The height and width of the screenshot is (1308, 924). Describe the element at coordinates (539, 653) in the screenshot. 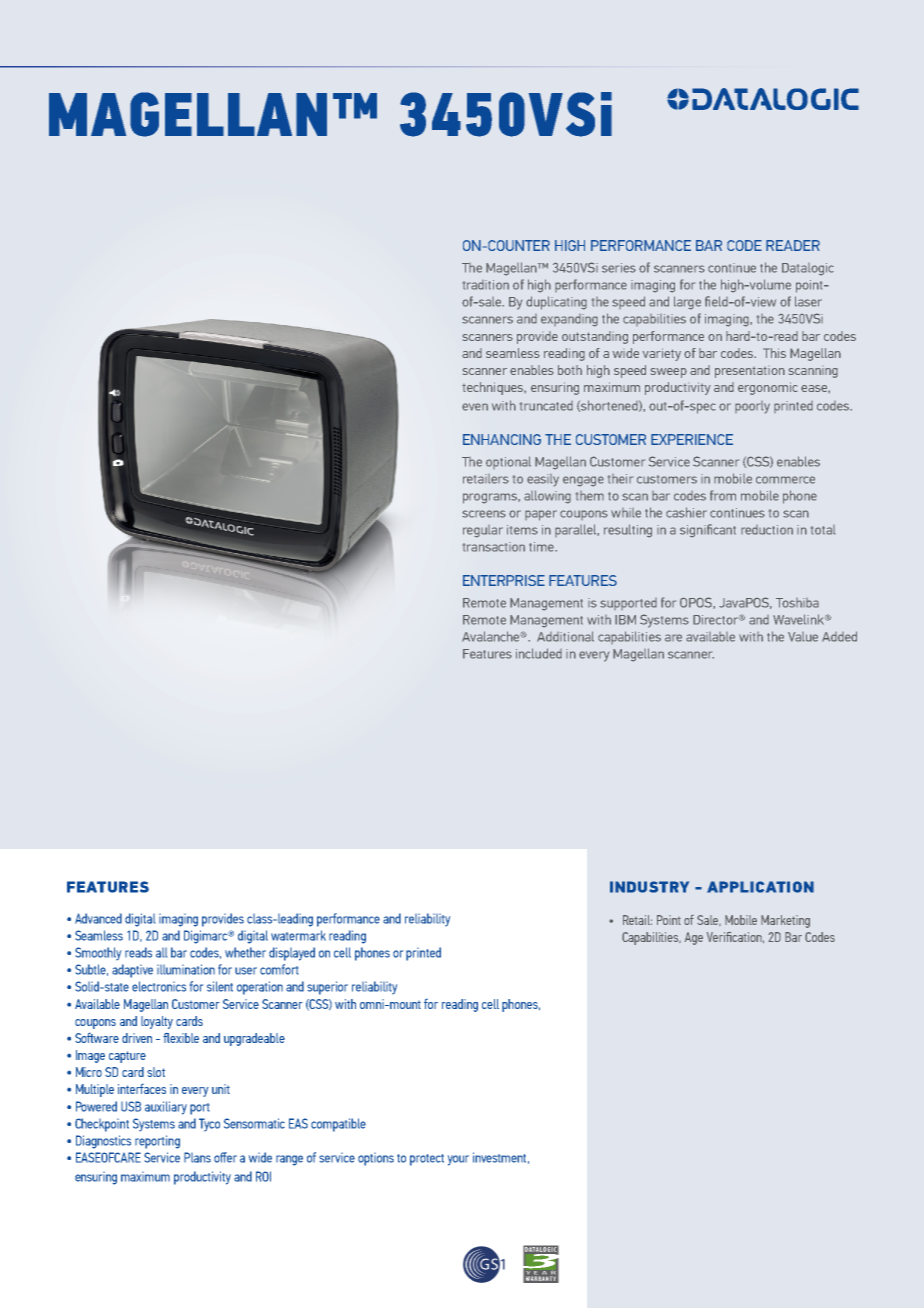

I see `included` at that location.
